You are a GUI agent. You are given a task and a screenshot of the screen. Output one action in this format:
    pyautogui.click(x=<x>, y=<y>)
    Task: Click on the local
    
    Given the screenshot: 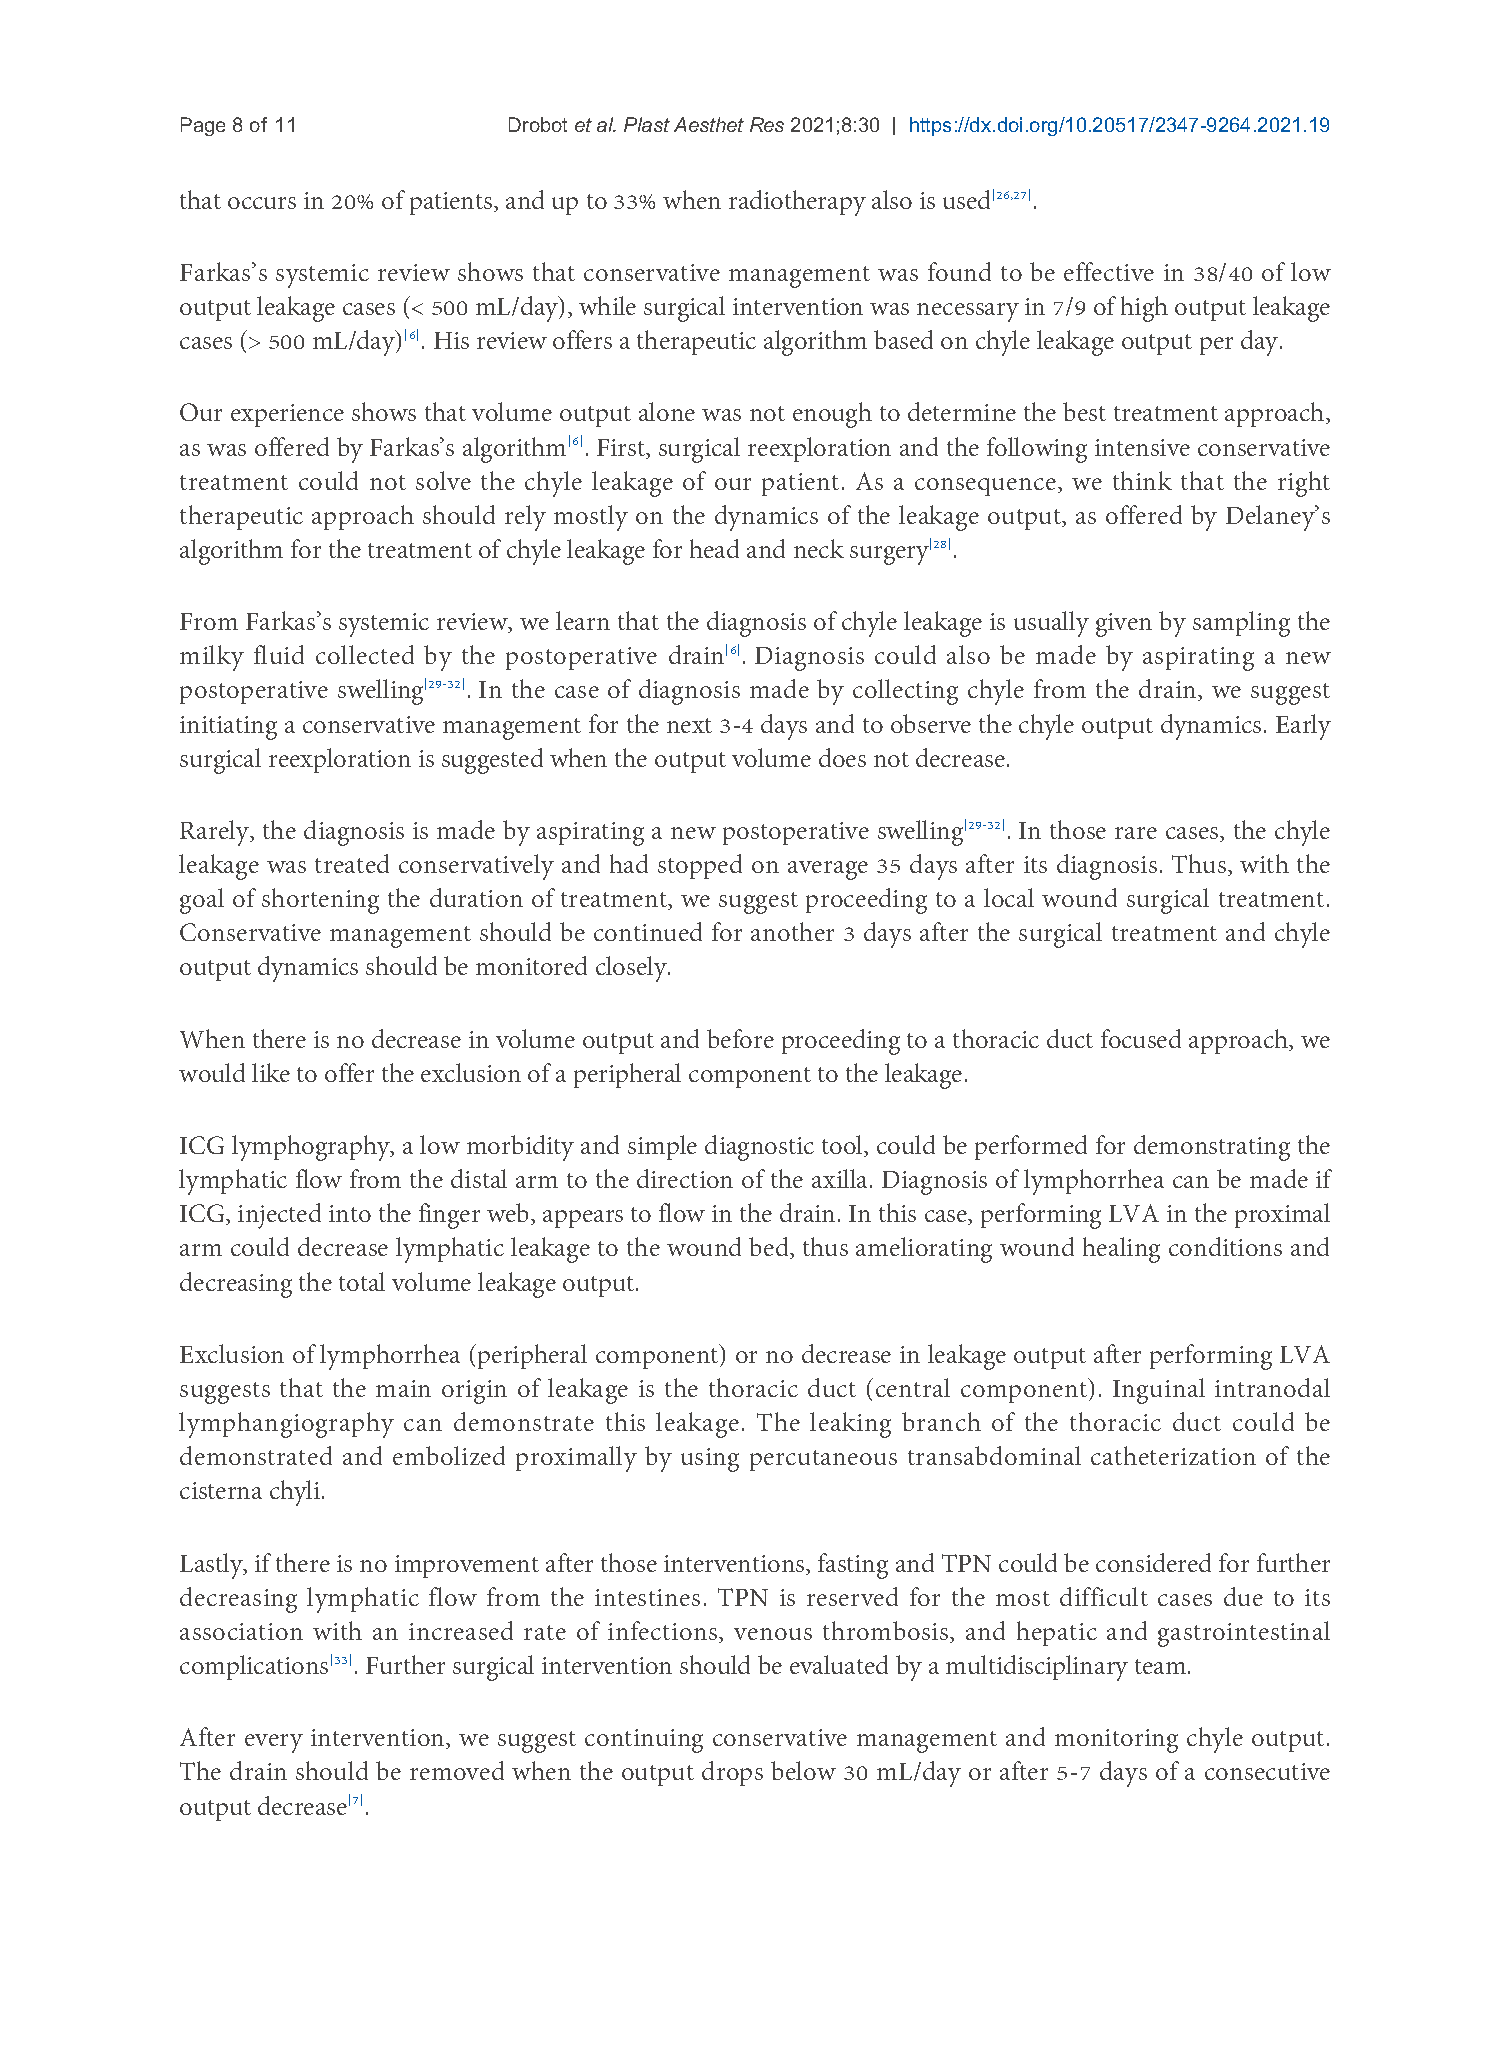 What is the action you would take?
    pyautogui.click(x=1009, y=897)
